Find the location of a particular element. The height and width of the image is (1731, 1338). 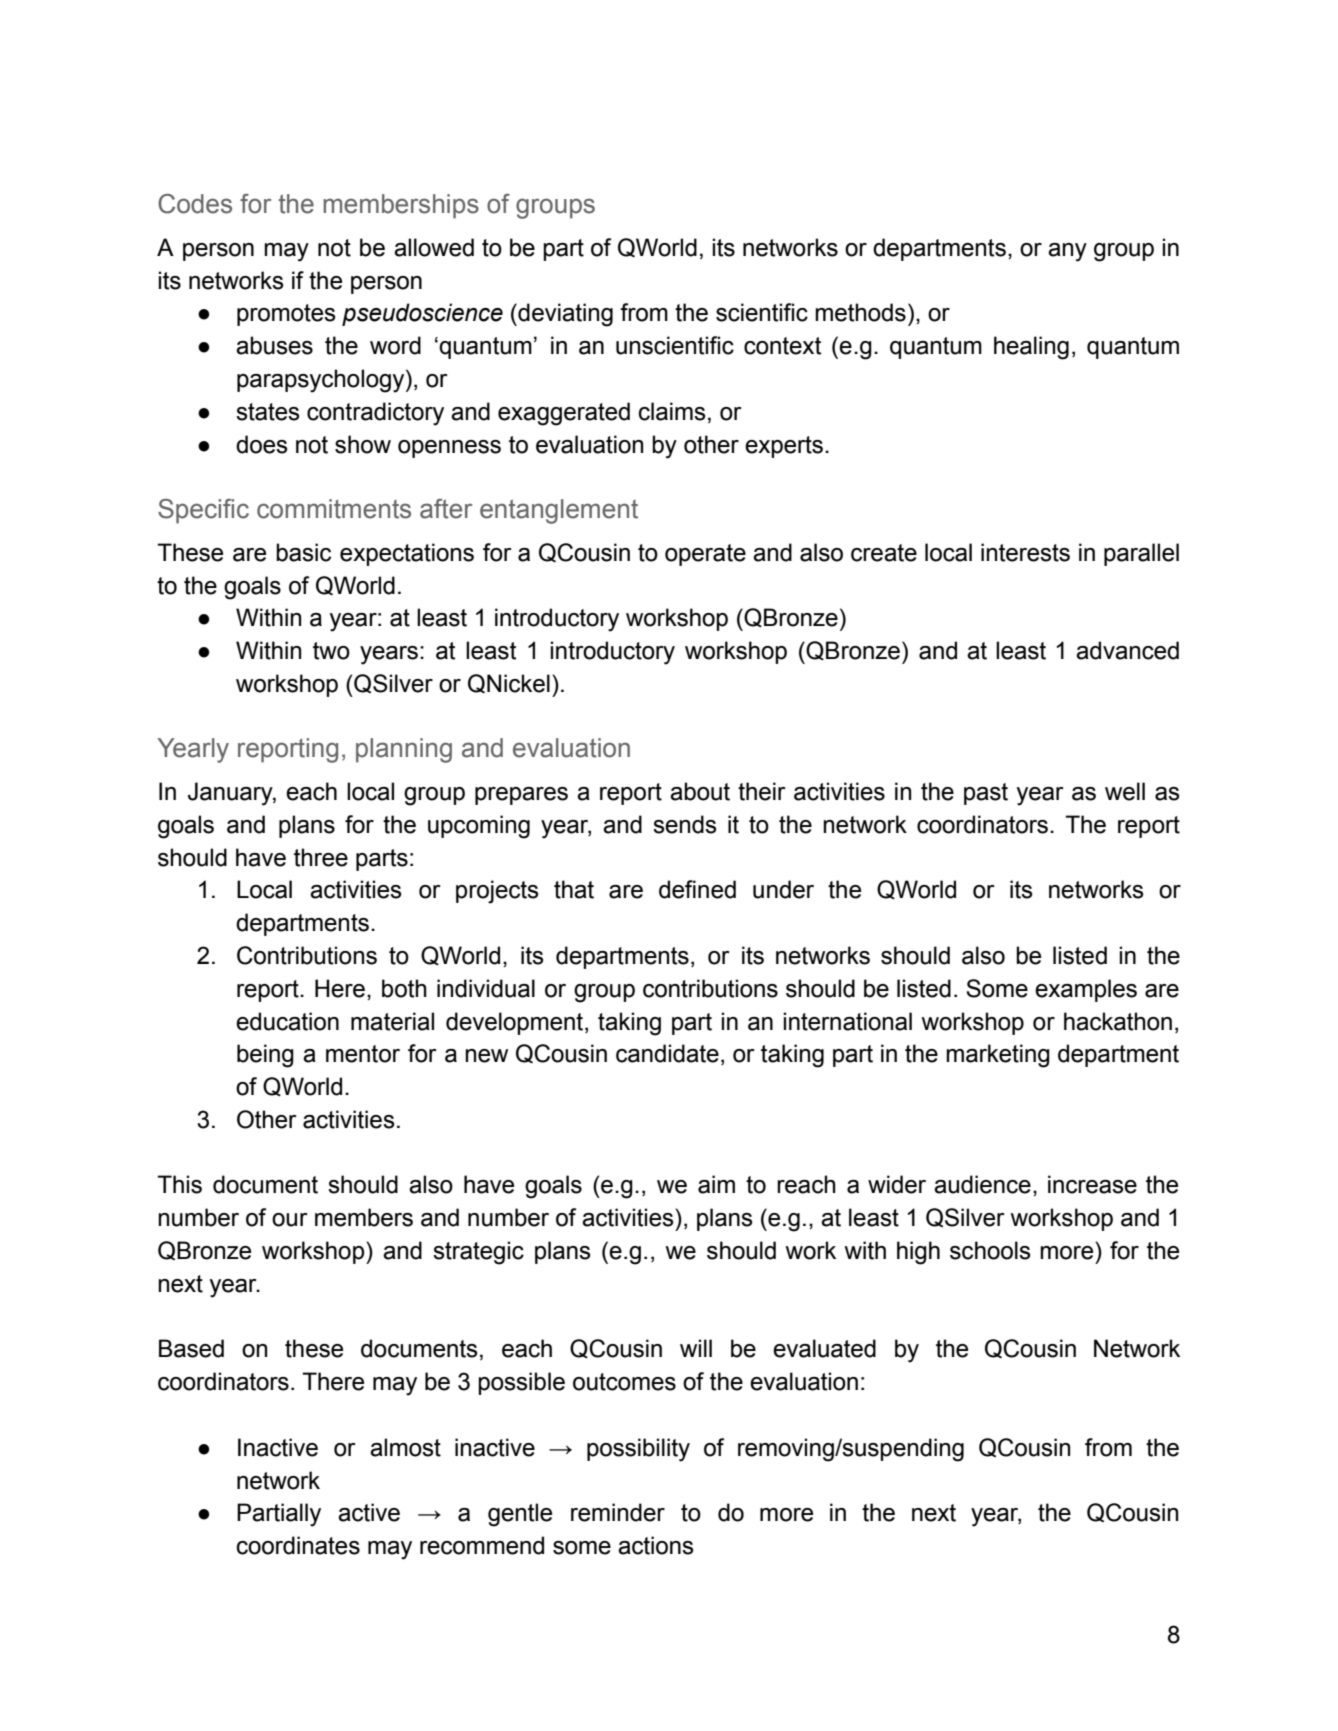

our is located at coordinates (290, 1220).
